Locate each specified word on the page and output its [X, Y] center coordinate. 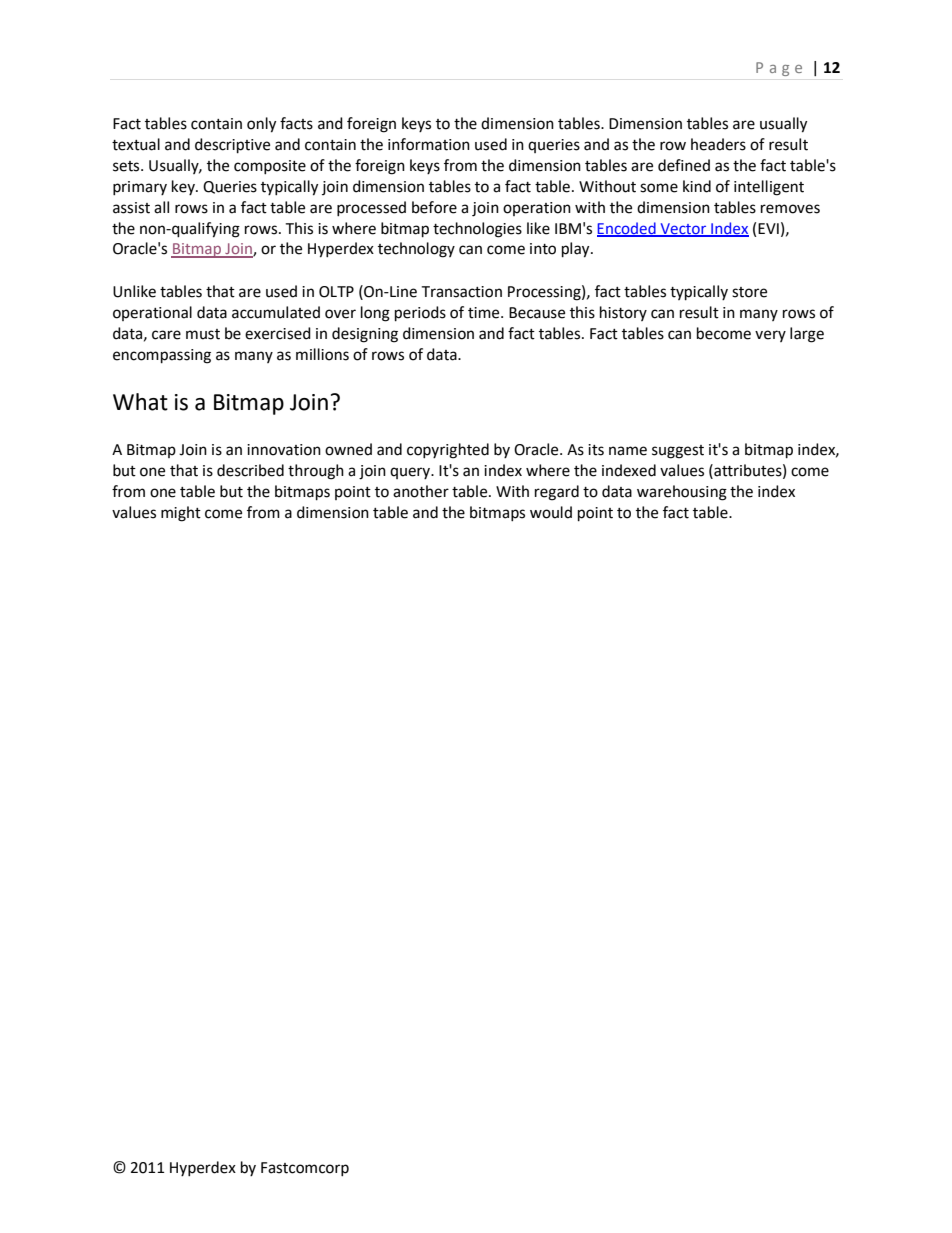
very [770, 336]
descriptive [232, 146]
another [421, 491]
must [203, 334]
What [140, 402]
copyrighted [448, 451]
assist [131, 208]
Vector [683, 229]
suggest [678, 452]
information [429, 144]
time [485, 313]
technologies [477, 230]
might [181, 514]
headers [718, 144]
